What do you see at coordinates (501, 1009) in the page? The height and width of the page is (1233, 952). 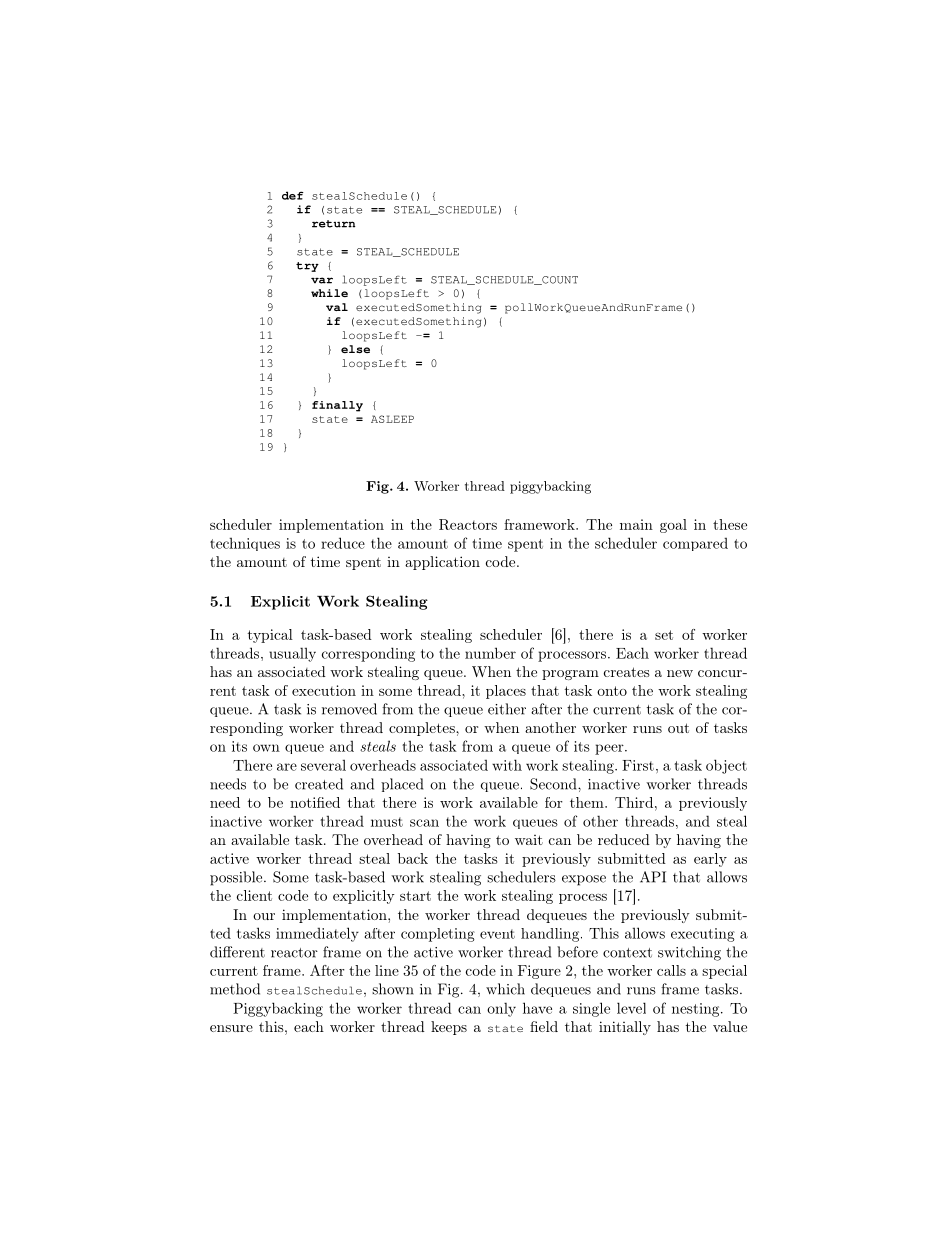 I see `only` at bounding box center [501, 1009].
